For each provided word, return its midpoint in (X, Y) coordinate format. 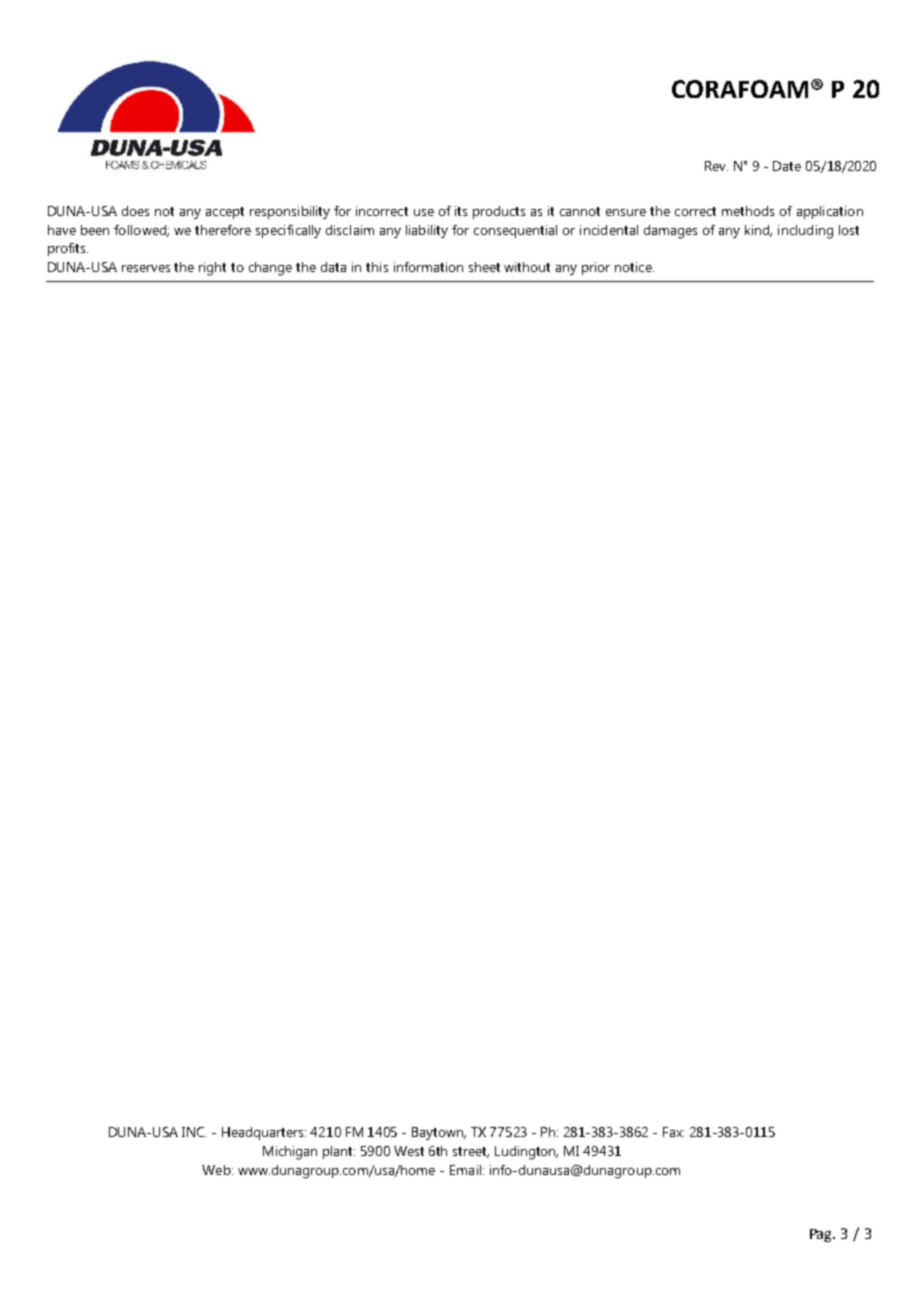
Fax (673, 1132)
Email (467, 1170)
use (424, 212)
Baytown (439, 1133)
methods (748, 211)
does (135, 211)
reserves (146, 268)
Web (217, 1170)
